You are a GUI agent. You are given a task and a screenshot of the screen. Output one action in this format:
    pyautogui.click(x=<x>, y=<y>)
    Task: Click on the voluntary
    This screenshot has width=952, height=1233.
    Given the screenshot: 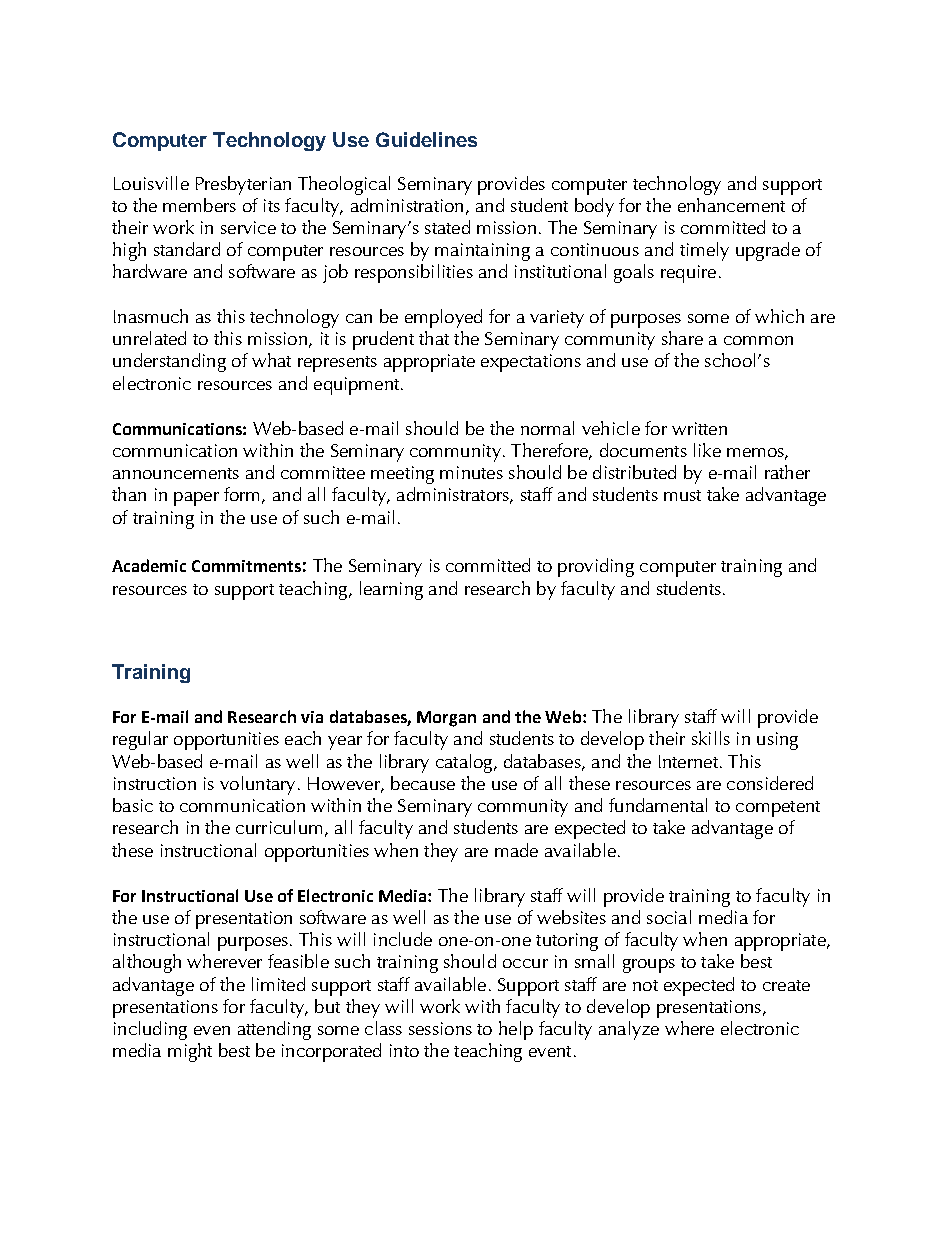 What is the action you would take?
    pyautogui.click(x=257, y=785)
